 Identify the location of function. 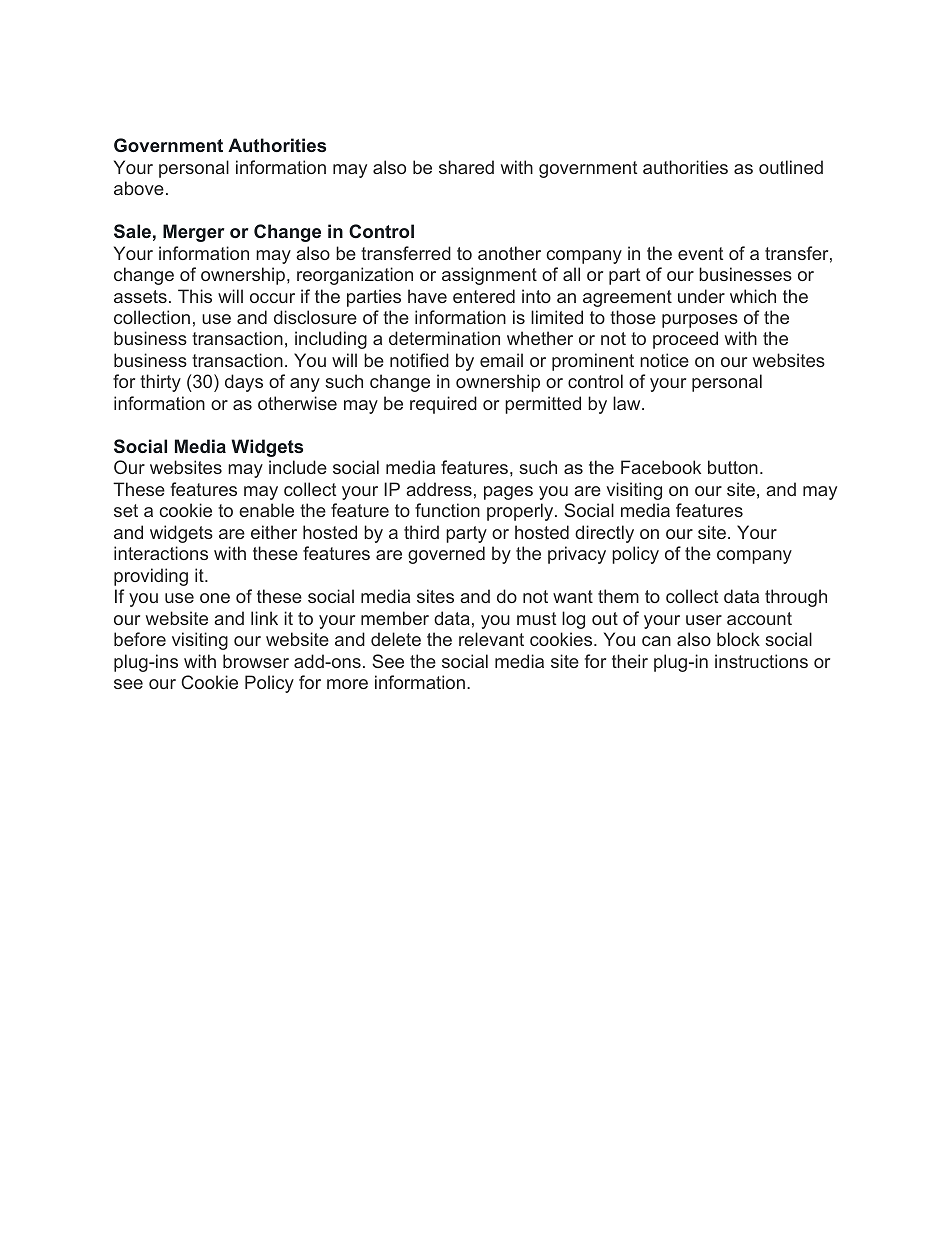
(447, 510).
